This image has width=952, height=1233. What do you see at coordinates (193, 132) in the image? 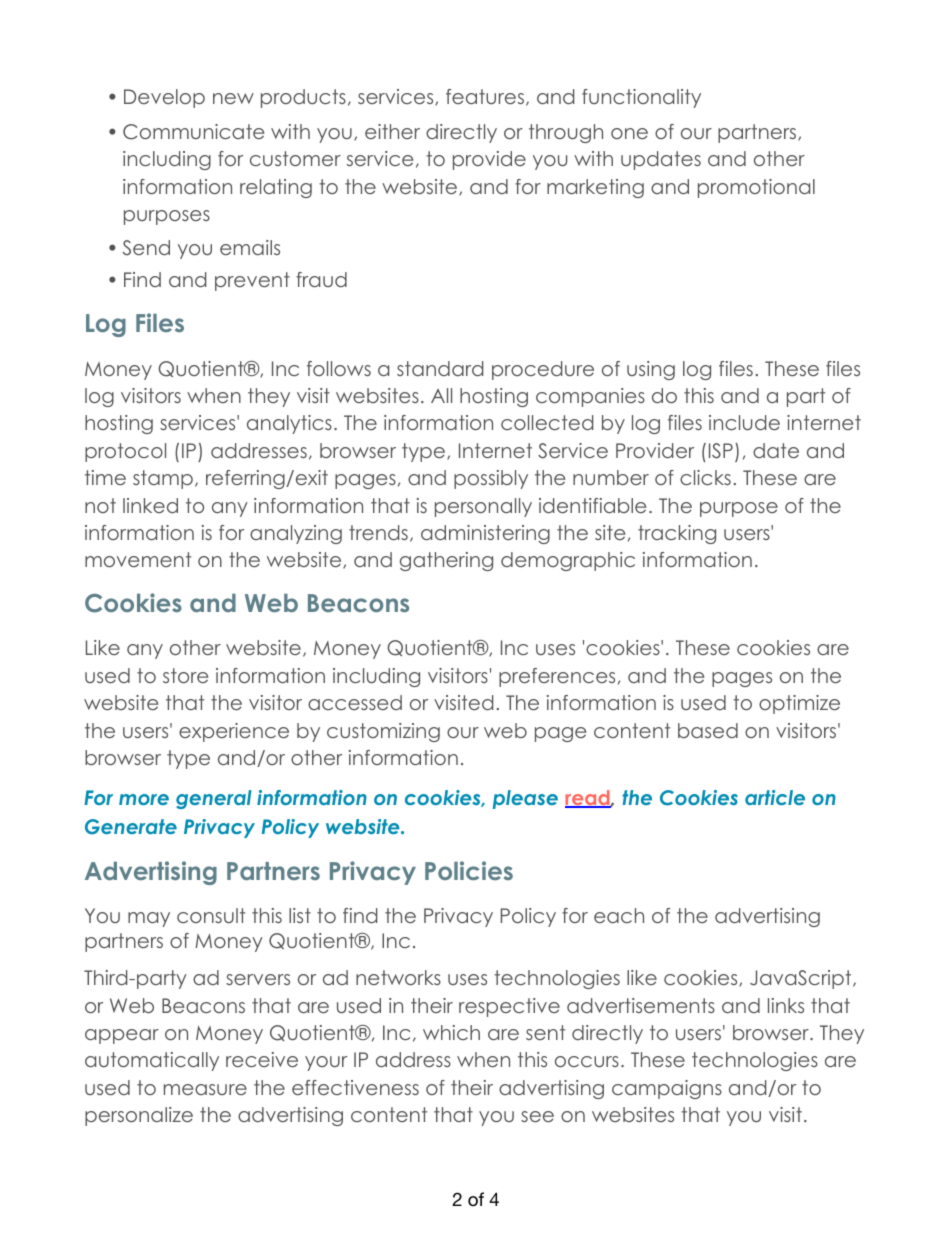
I see `Communicate` at bounding box center [193, 132].
